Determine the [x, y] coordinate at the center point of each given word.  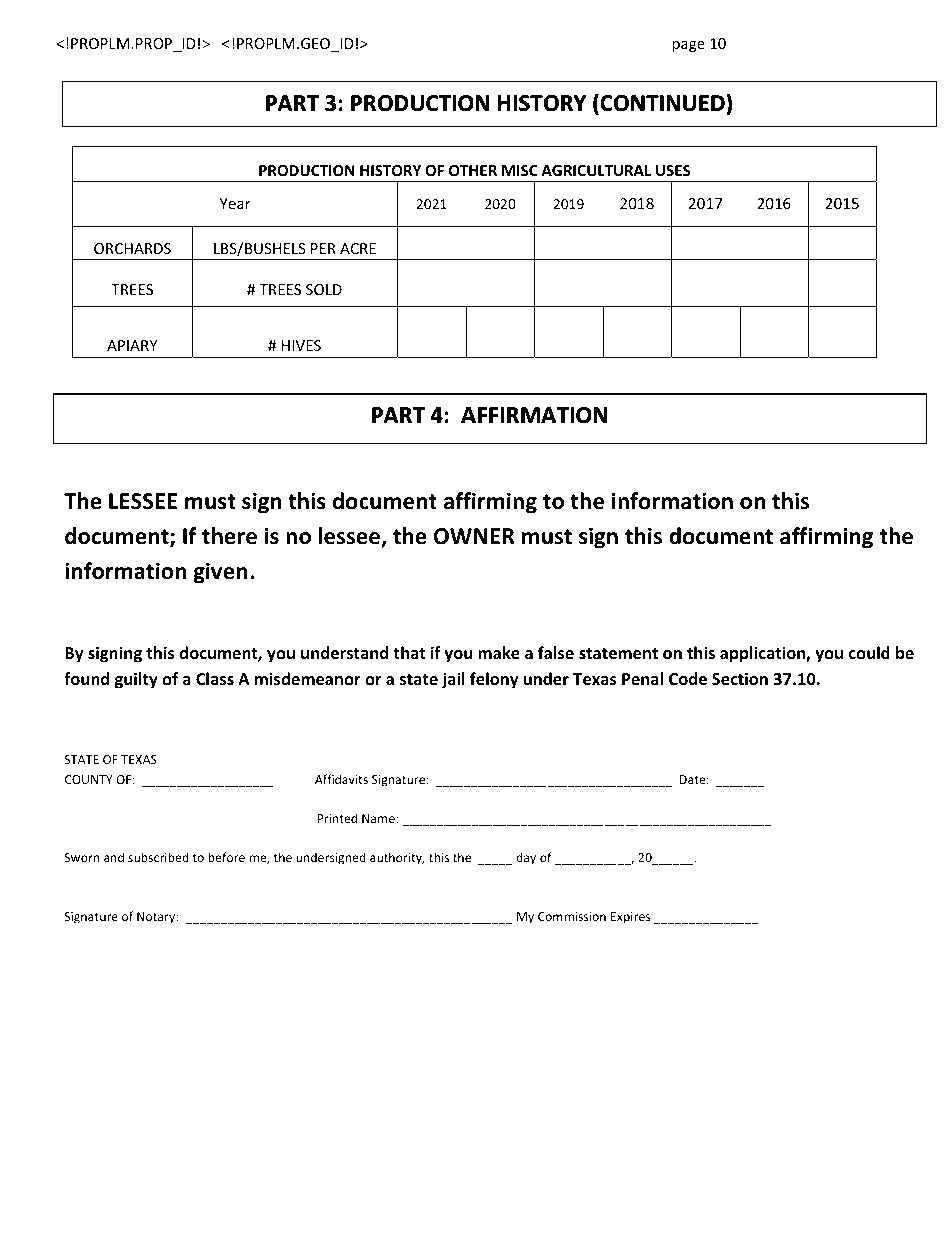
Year [235, 203]
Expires [630, 918]
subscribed [158, 857]
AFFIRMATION [534, 415]
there [229, 536]
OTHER [473, 170]
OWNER [474, 536]
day [526, 858]
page [688, 46]
